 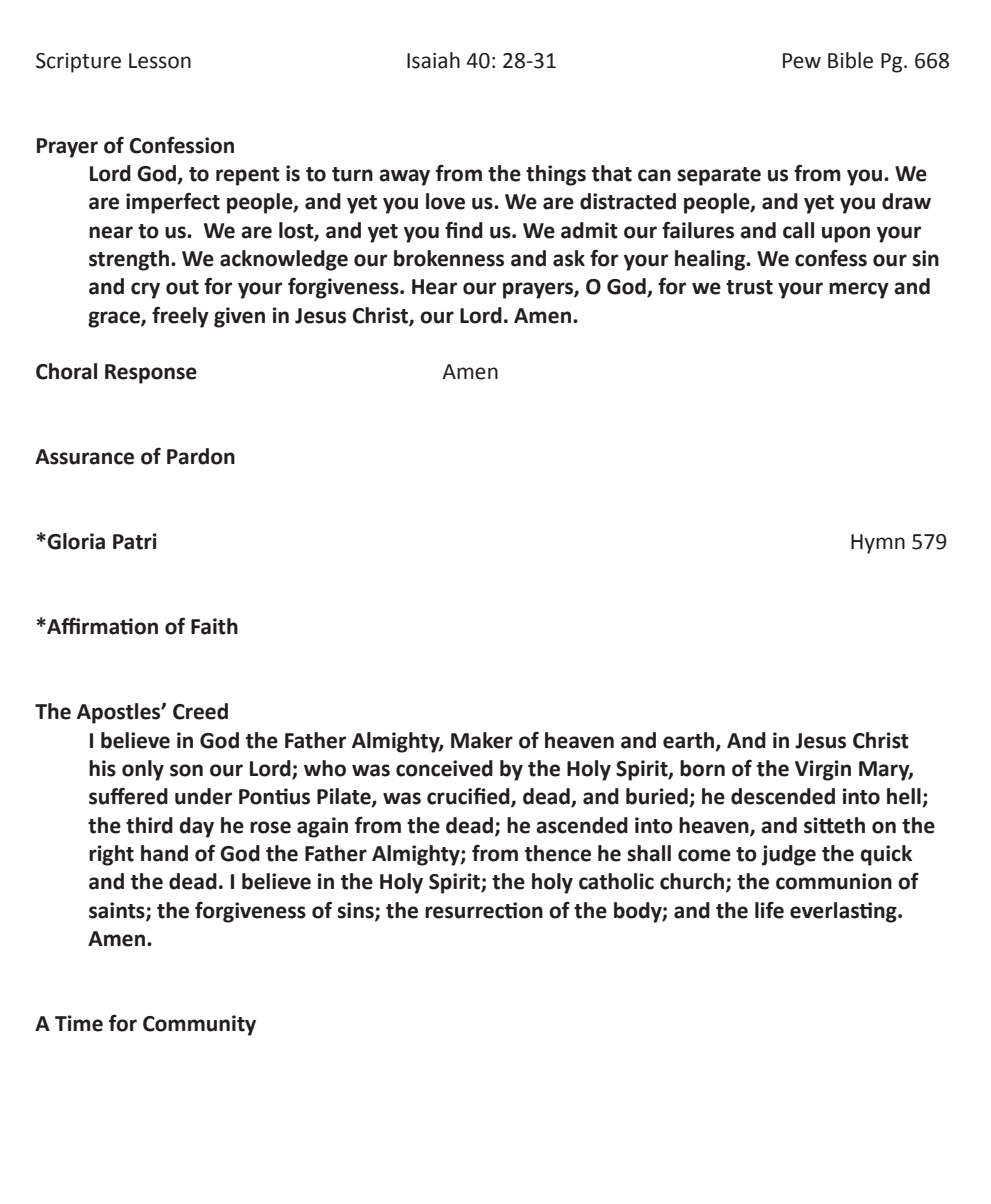 I want to click on Hymn, so click(x=878, y=544).
